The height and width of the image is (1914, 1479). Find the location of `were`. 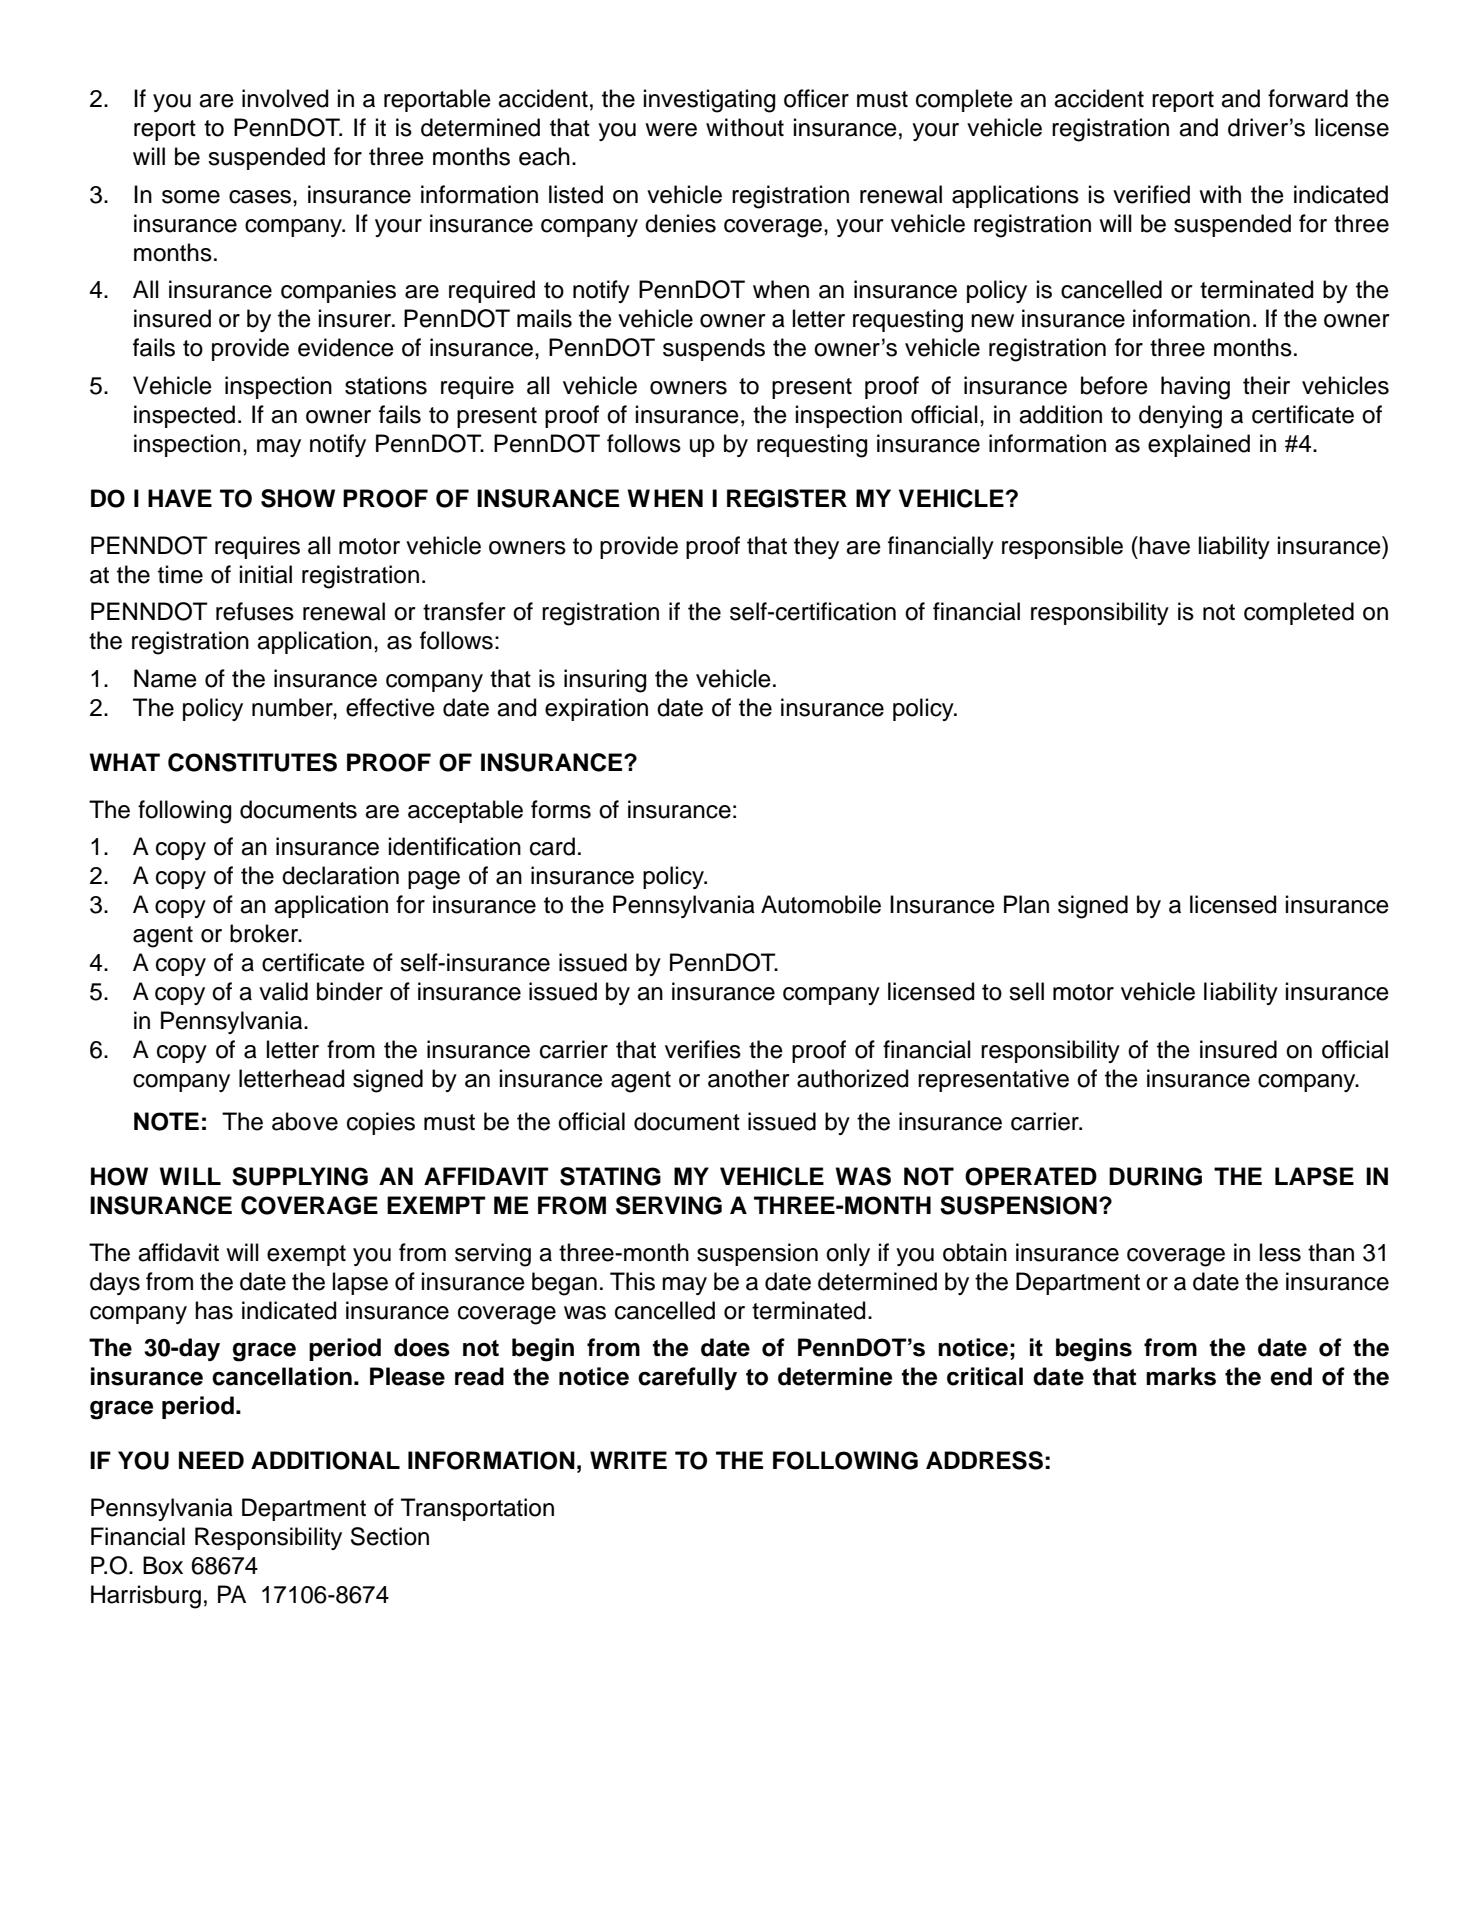

were is located at coordinates (671, 130).
